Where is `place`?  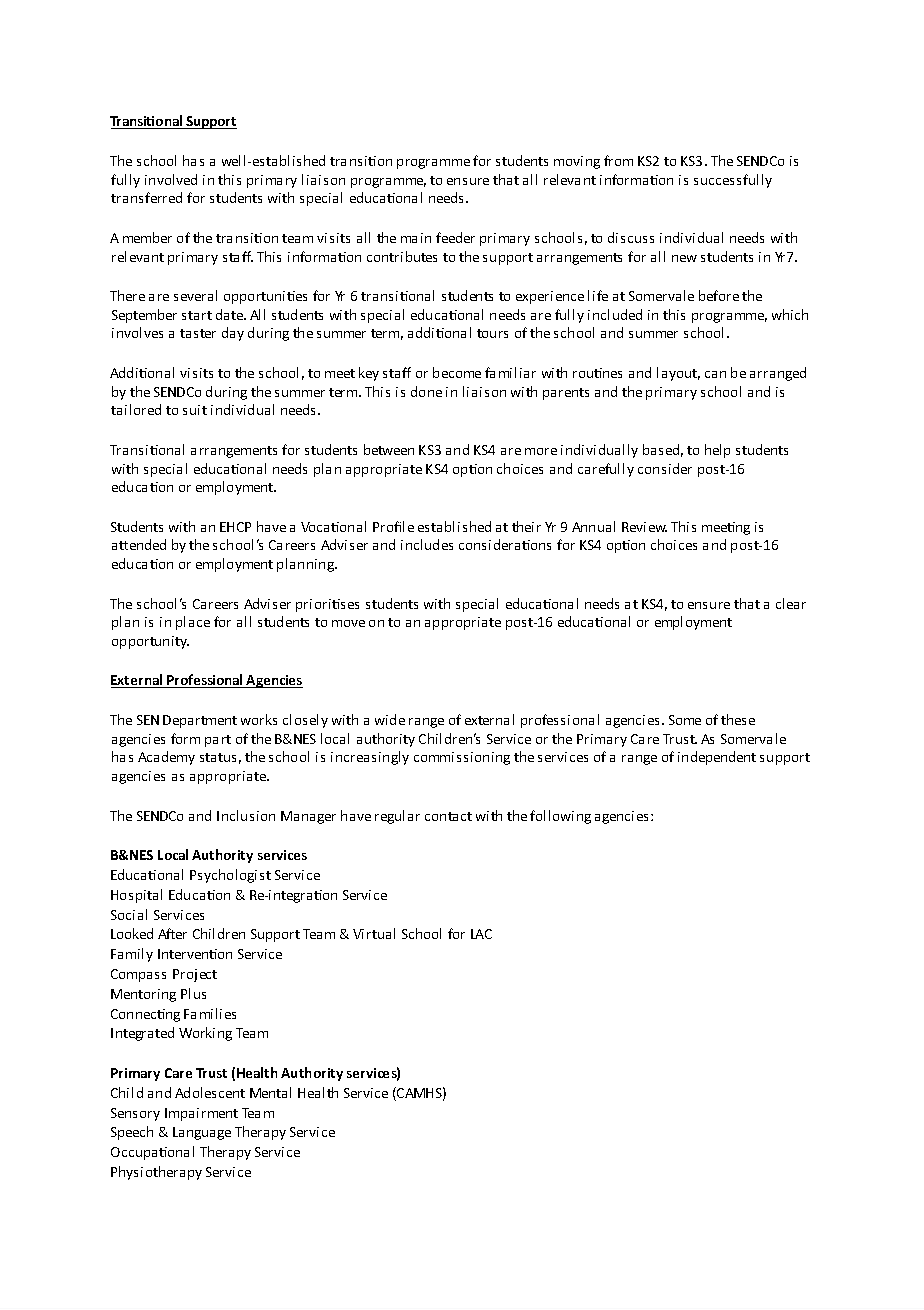 place is located at coordinates (193, 623).
